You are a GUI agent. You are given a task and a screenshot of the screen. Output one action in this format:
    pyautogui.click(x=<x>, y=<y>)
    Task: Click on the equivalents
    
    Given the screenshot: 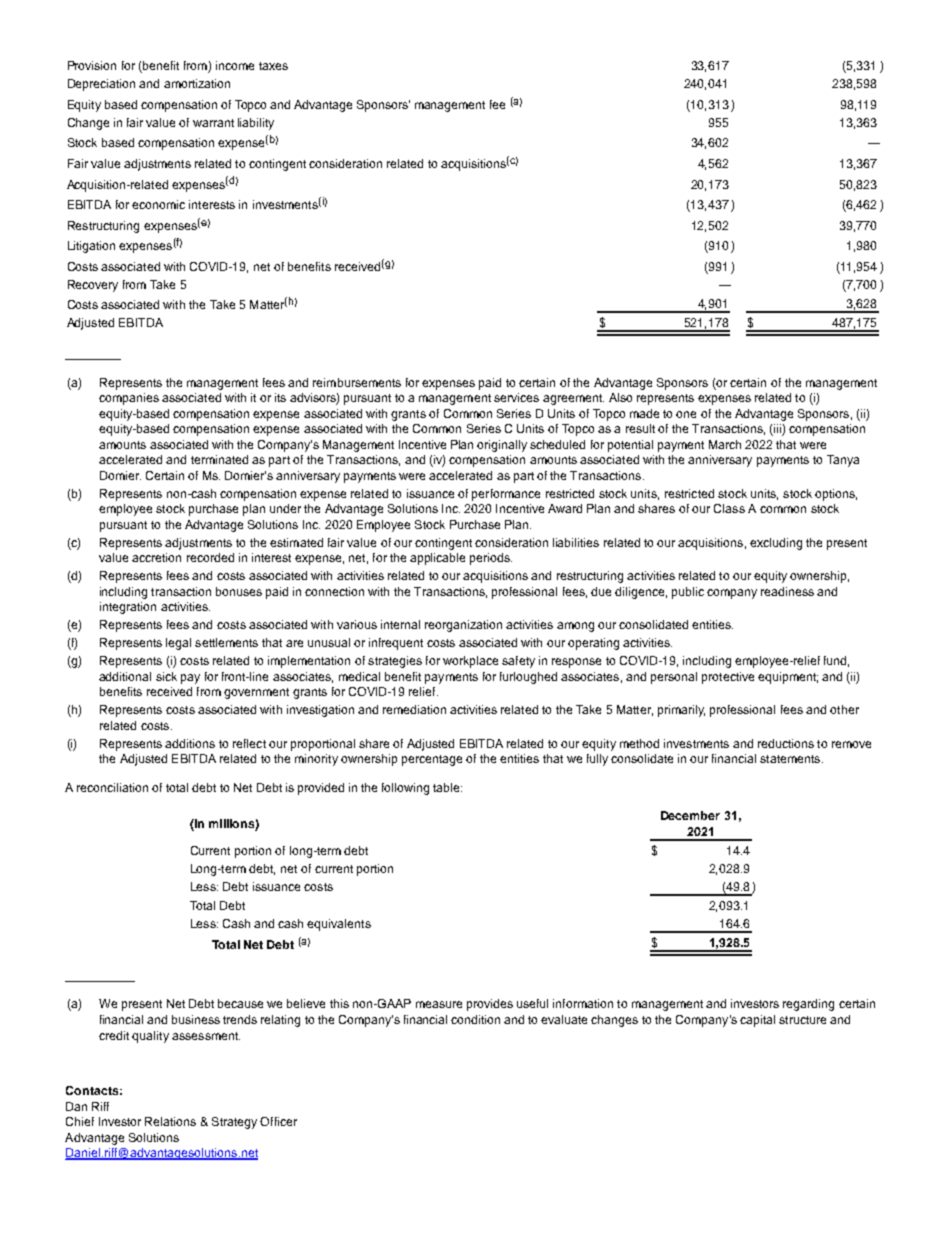 What is the action you would take?
    pyautogui.click(x=339, y=925)
